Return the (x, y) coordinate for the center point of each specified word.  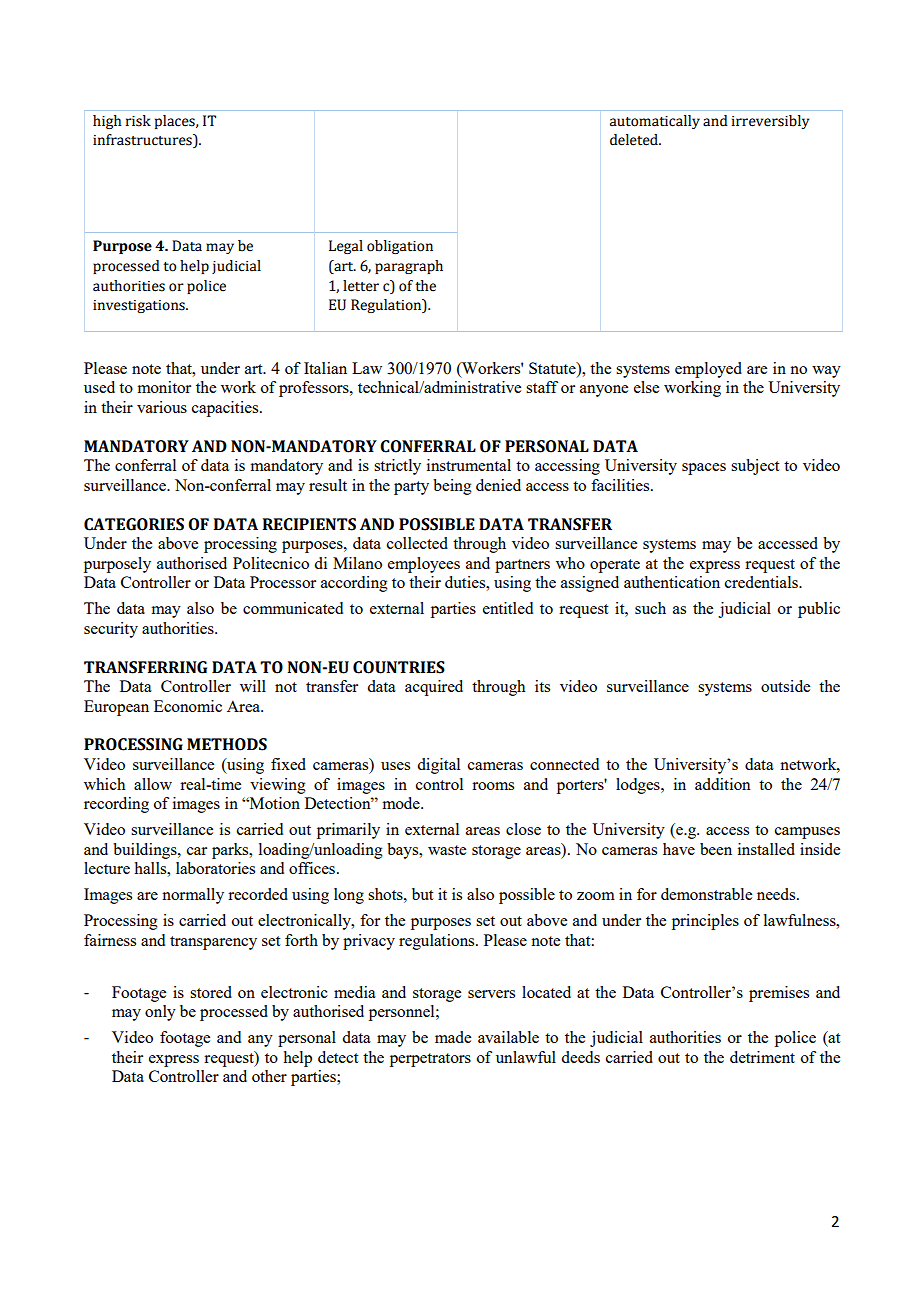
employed (708, 370)
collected (417, 543)
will (253, 686)
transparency (213, 943)
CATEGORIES (134, 524)
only (160, 1013)
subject (755, 467)
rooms (493, 786)
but (422, 894)
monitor (164, 387)
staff (542, 387)
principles (705, 922)
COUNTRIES (399, 667)
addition (723, 784)
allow (153, 784)
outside (785, 686)
